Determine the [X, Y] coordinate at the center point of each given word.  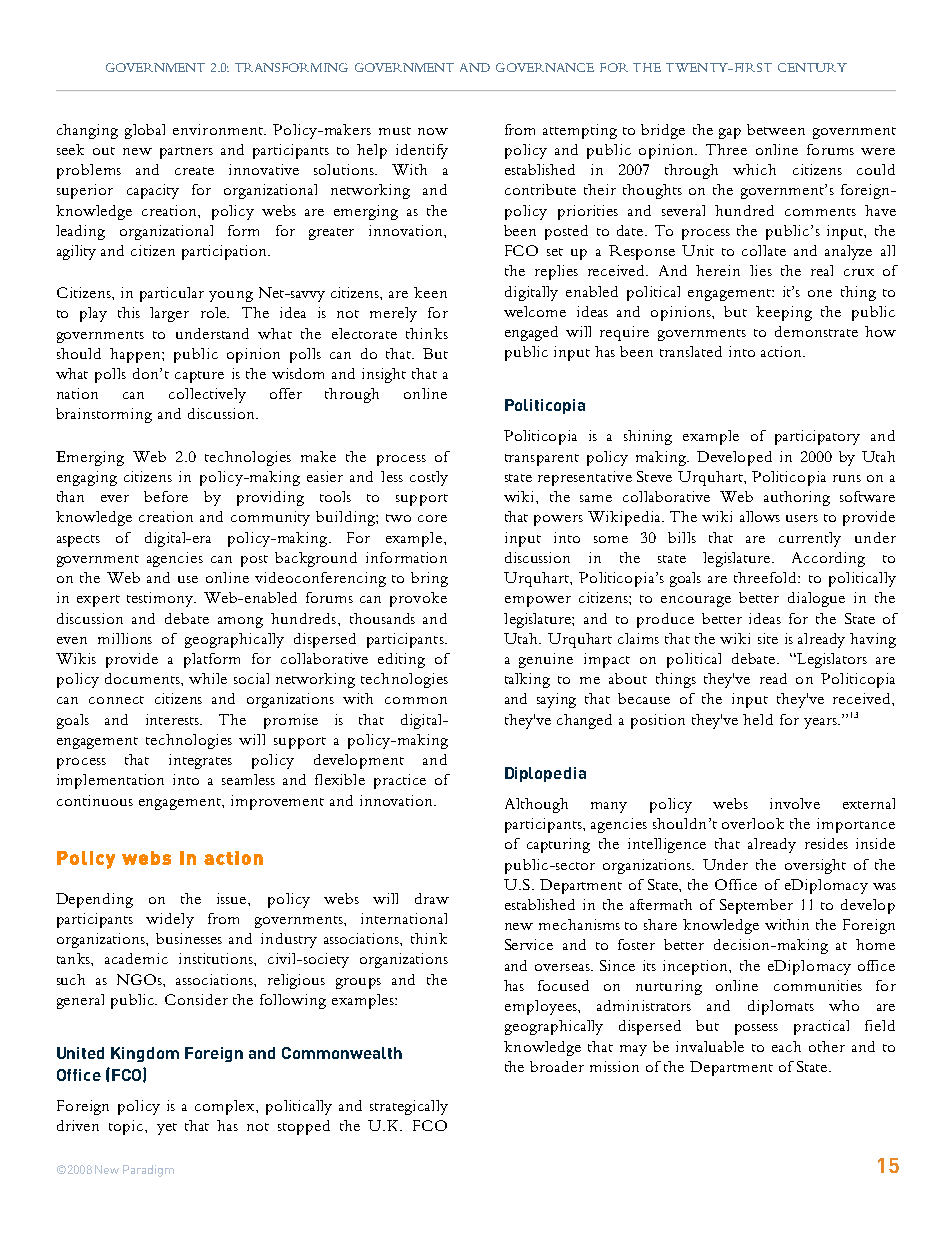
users [802, 518]
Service [529, 944]
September [756, 906]
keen [430, 292]
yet [167, 1129]
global [145, 131]
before [166, 496]
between [776, 129]
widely [170, 920]
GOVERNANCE [545, 67]
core [432, 518]
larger [169, 314]
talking [527, 680]
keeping [784, 313]
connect [116, 700]
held [758, 719]
